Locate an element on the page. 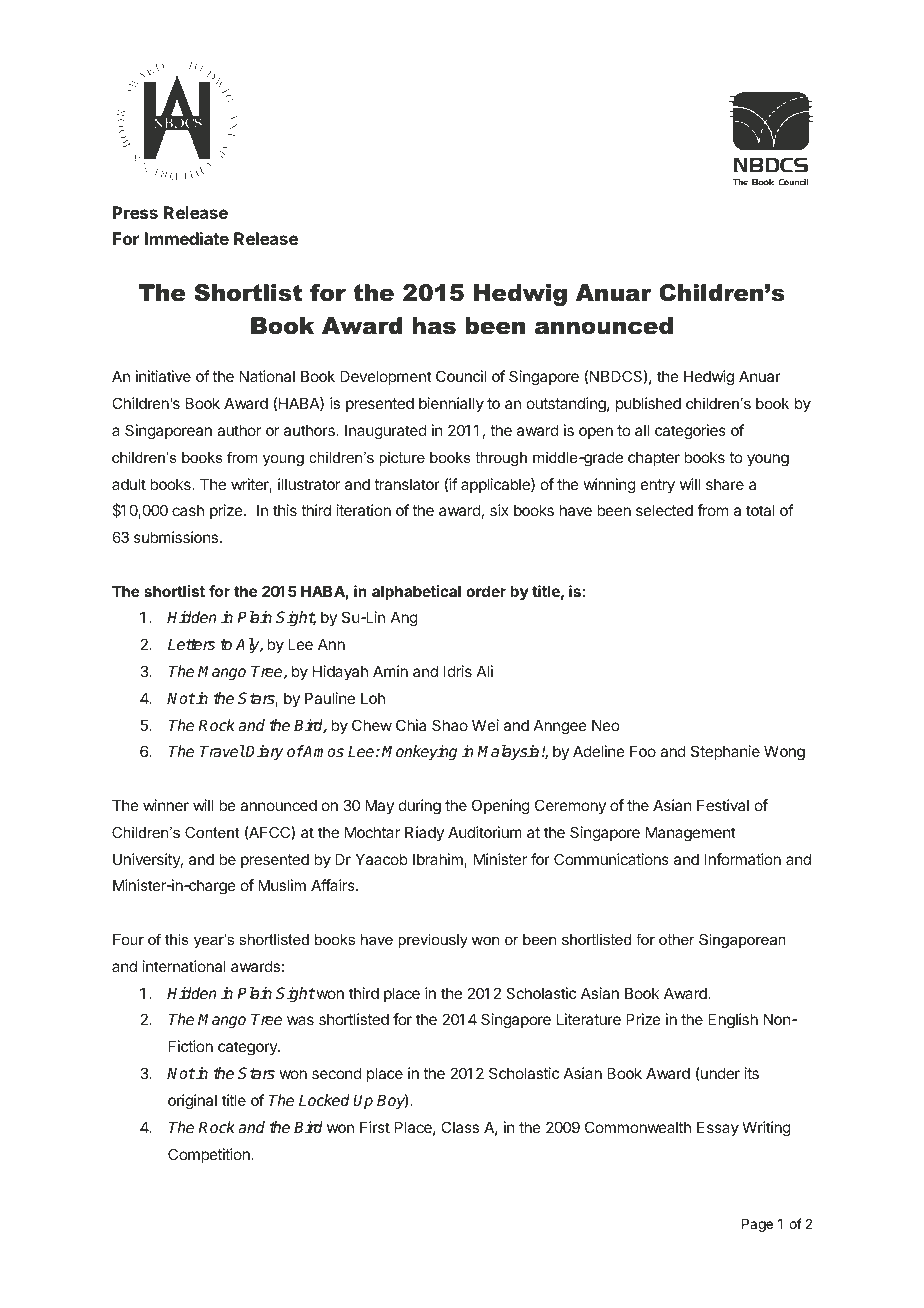  cash is located at coordinates (188, 510).
